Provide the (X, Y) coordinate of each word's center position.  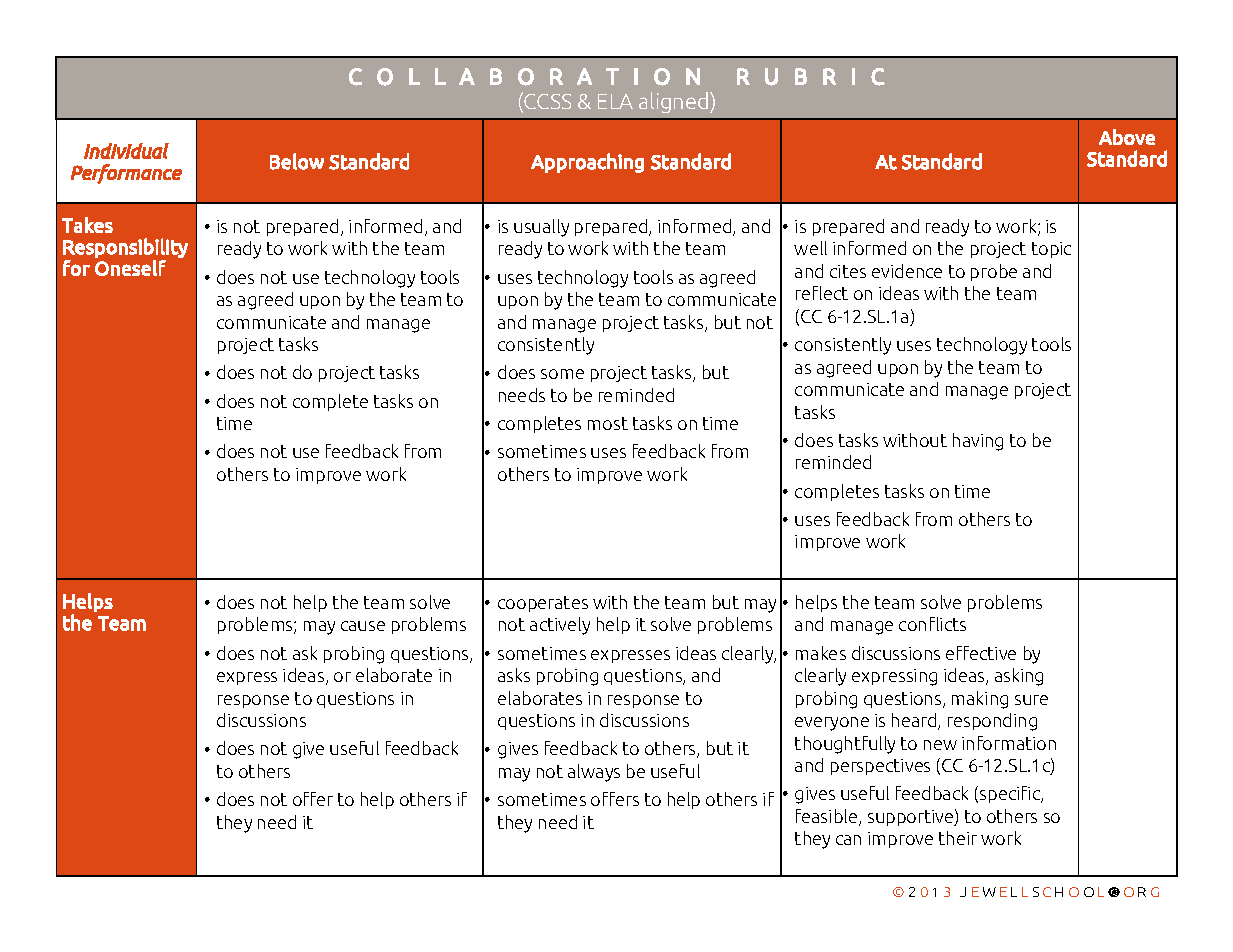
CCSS (547, 101)
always (594, 773)
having (978, 442)
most (608, 423)
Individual (126, 151)
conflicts (932, 624)
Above (1127, 137)
